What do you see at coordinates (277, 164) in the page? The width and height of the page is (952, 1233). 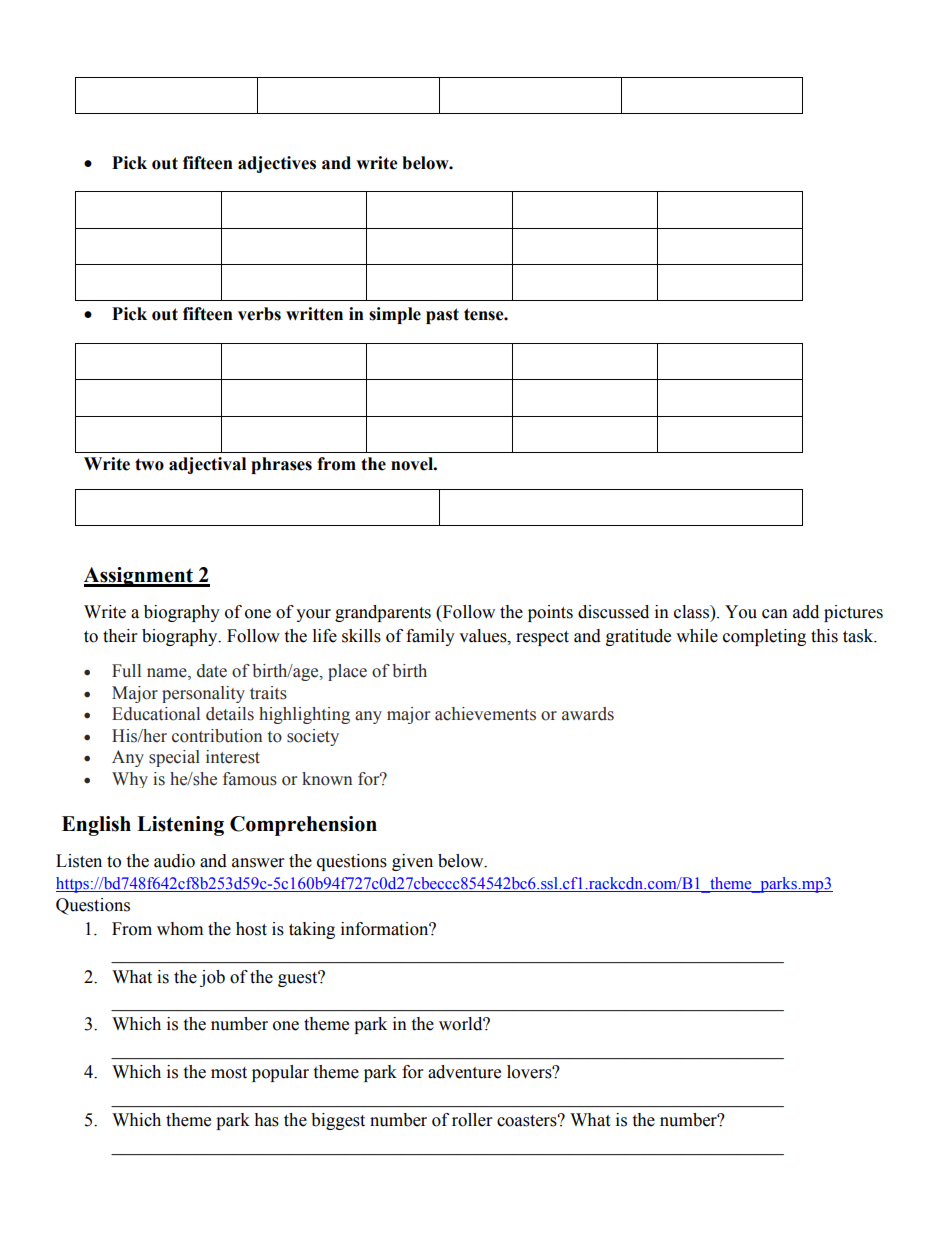 I see `adjectives` at bounding box center [277, 164].
